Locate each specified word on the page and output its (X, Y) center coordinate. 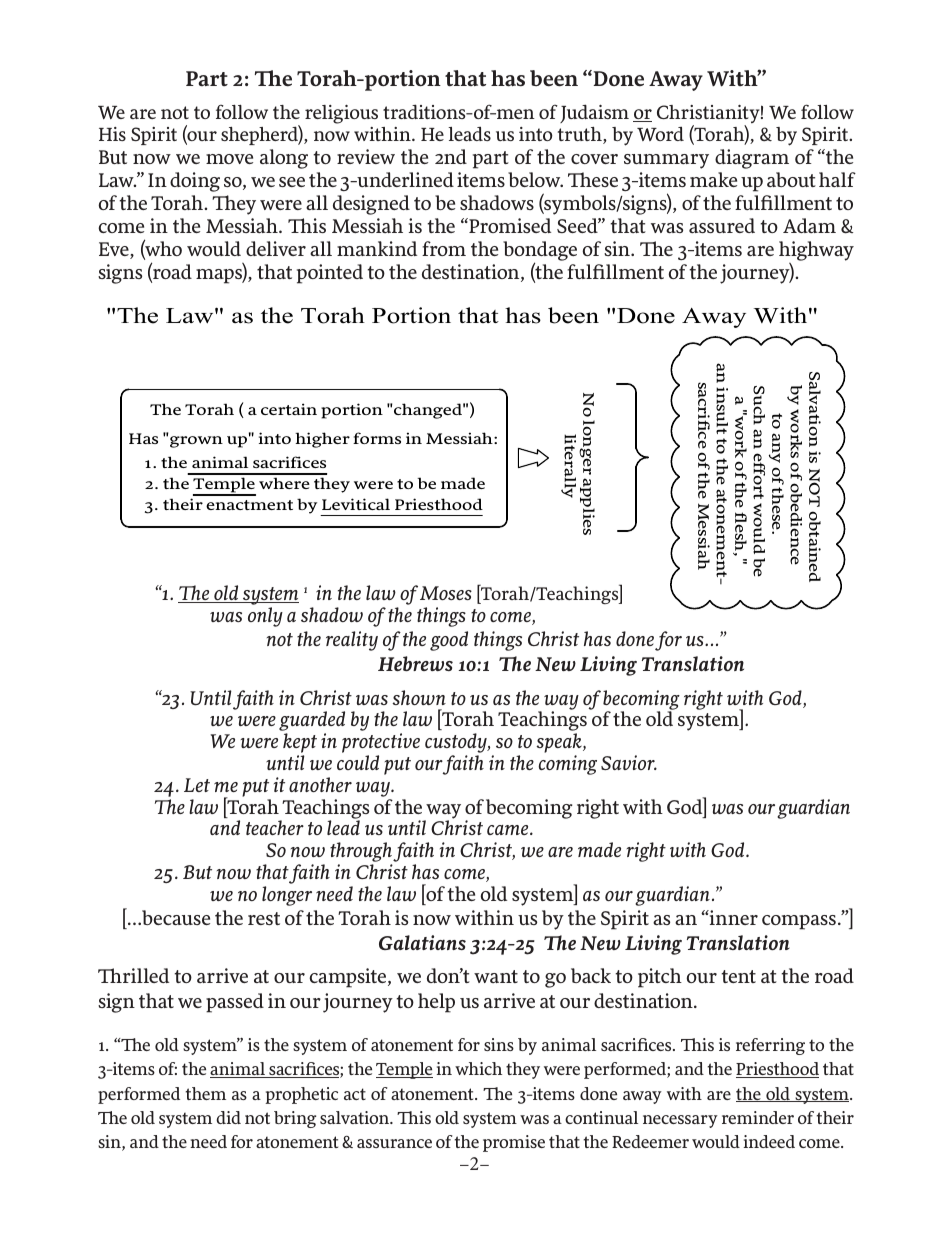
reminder (758, 1117)
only (265, 617)
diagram (752, 159)
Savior (629, 762)
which (478, 1068)
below (535, 179)
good (449, 641)
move (229, 159)
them (205, 1093)
